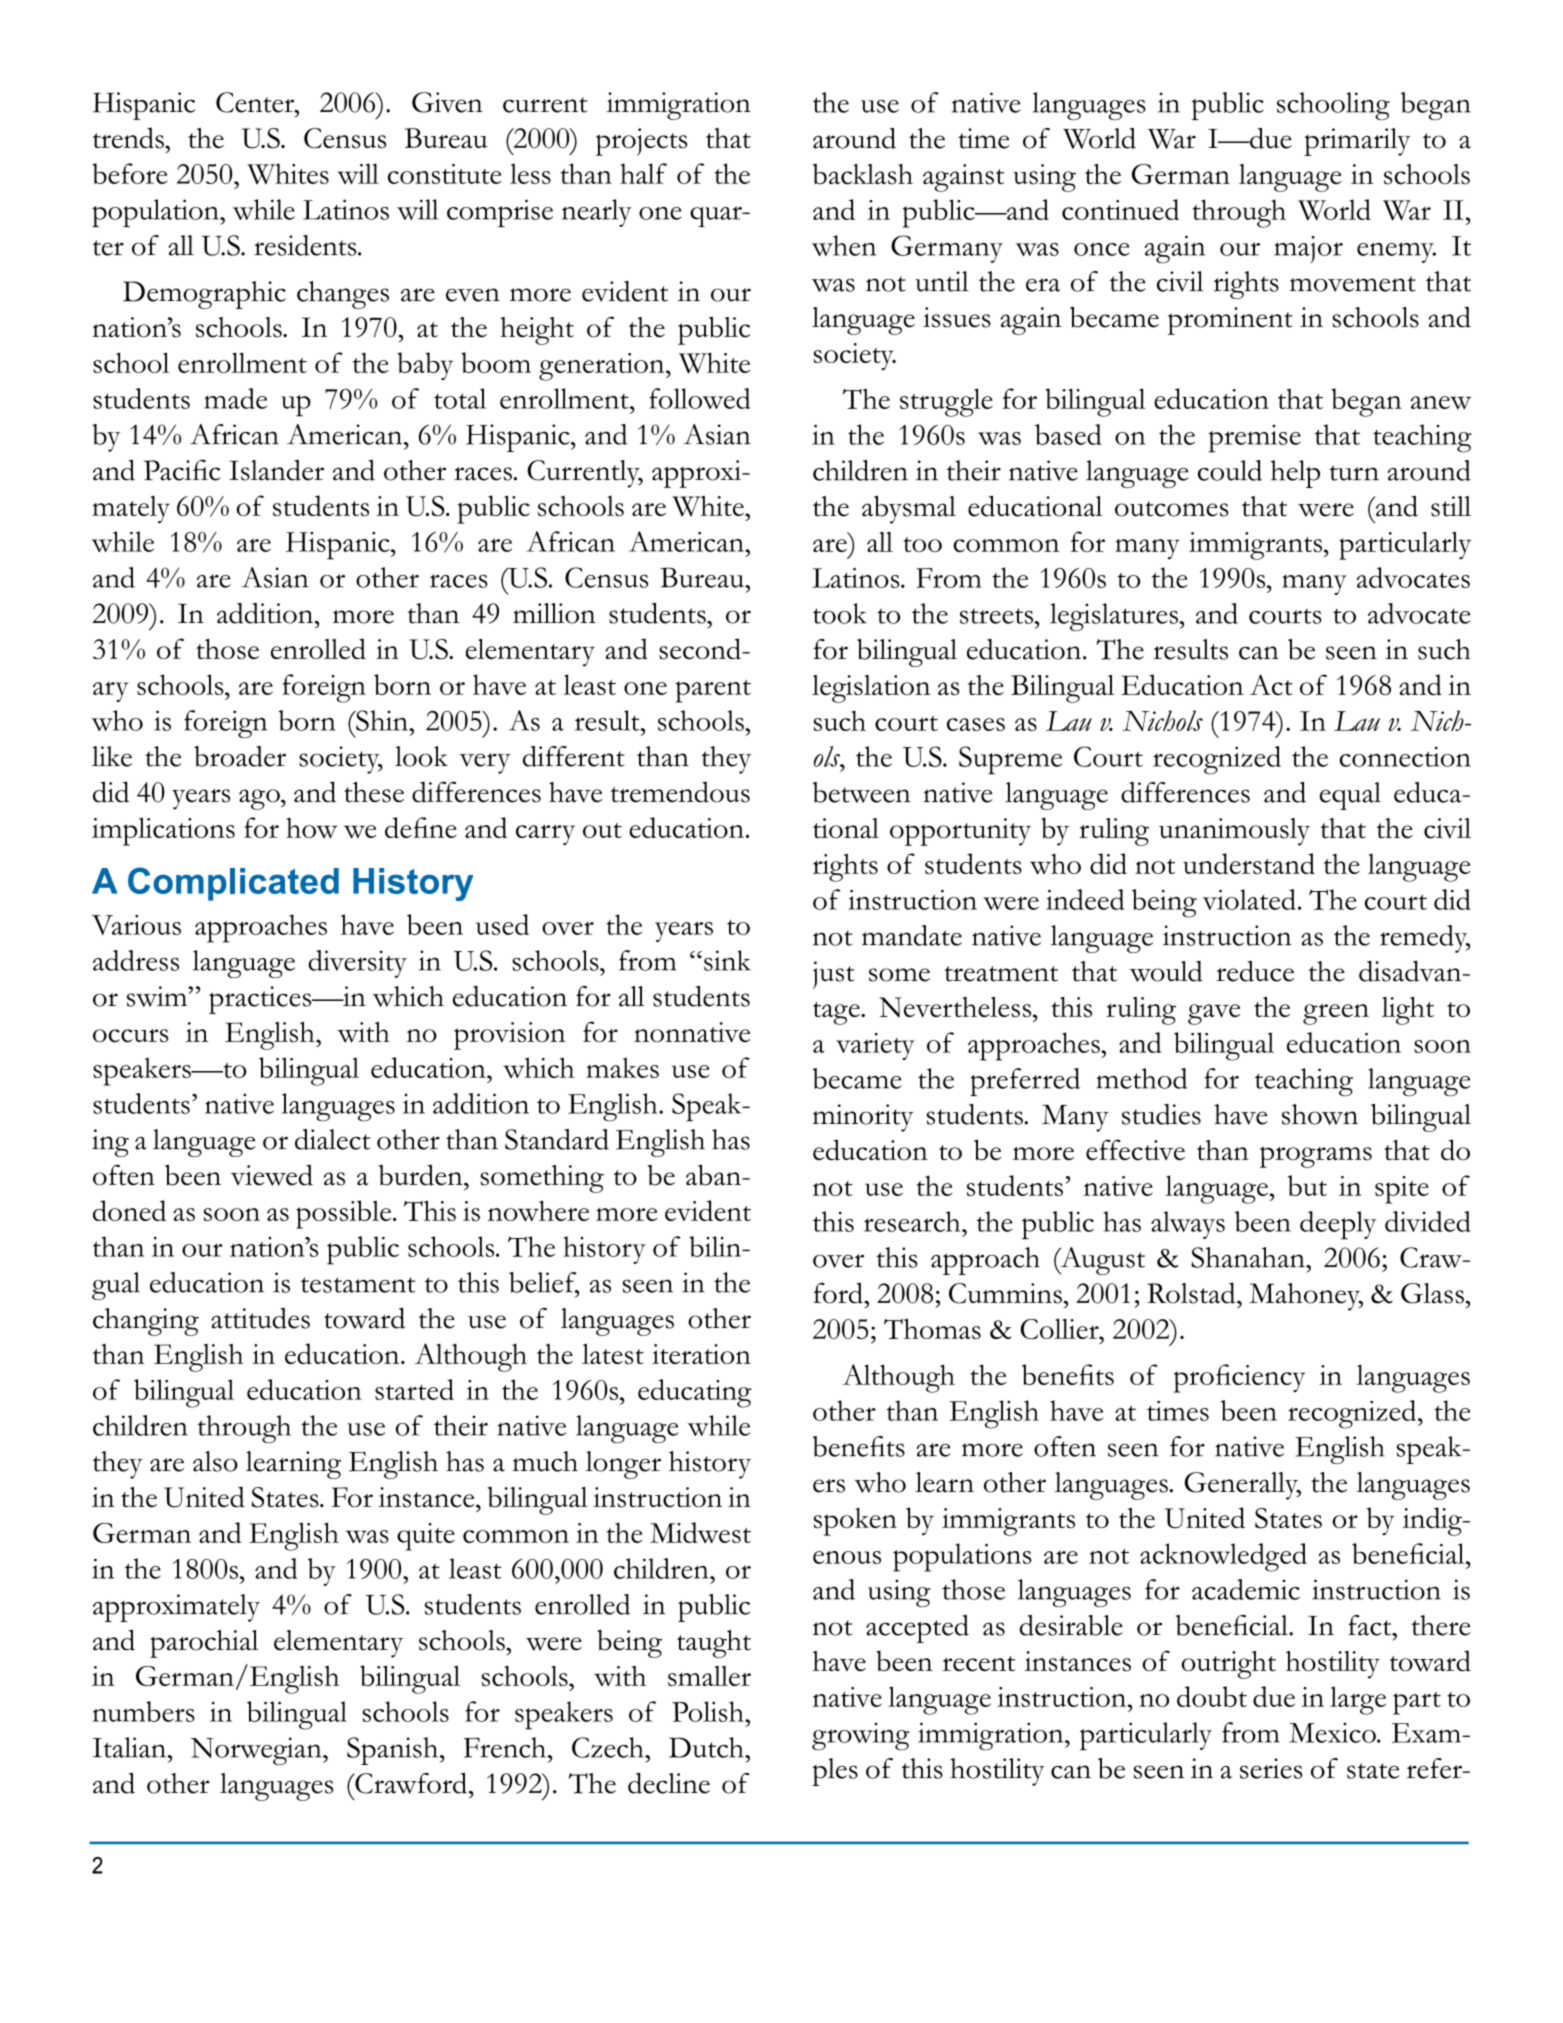 This screenshot has width=1563, height=2023. Describe the element at coordinates (257, 1751) in the screenshot. I see `Norwegian` at that location.
